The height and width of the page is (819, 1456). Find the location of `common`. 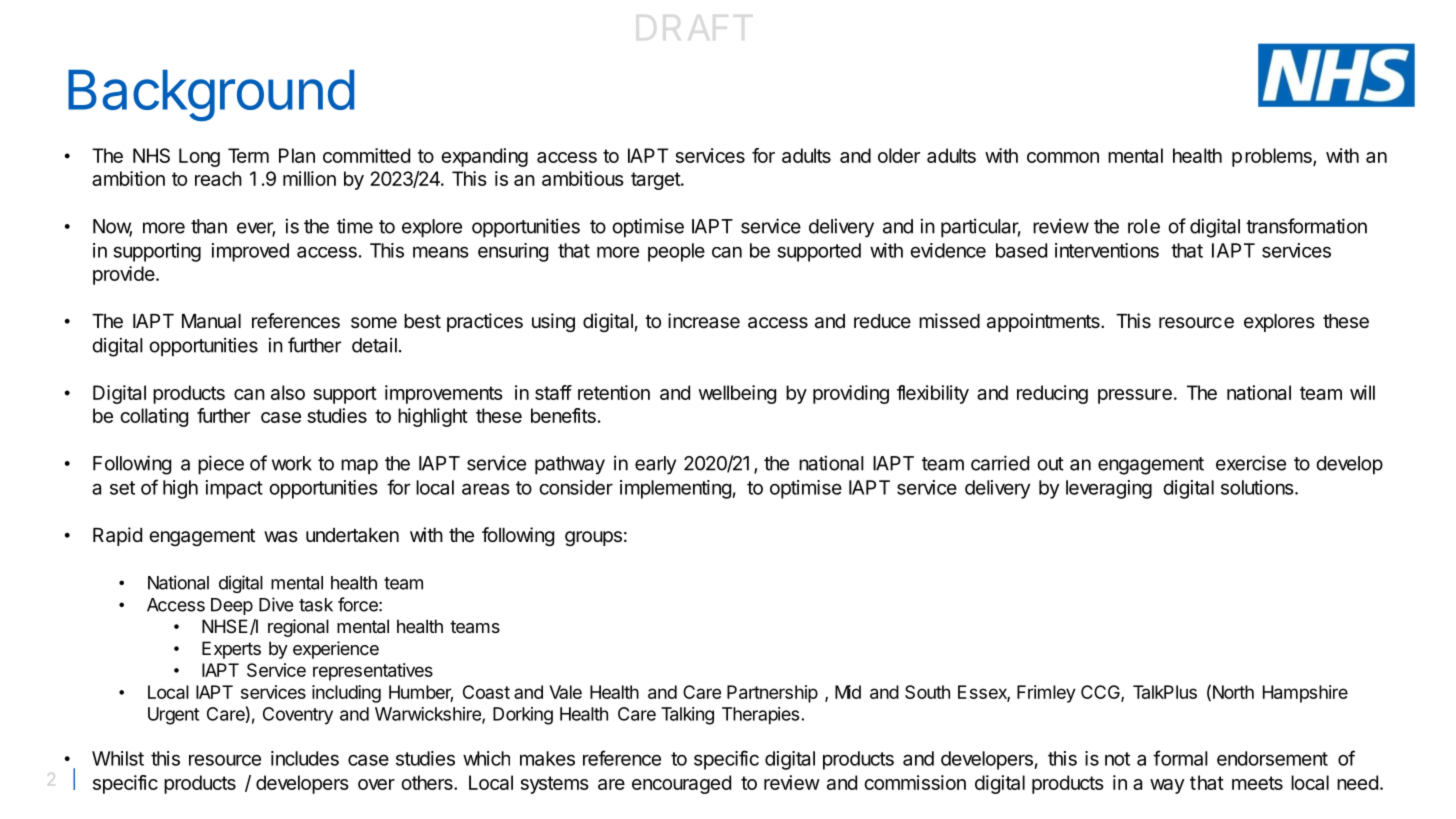

common is located at coordinates (1063, 157).
